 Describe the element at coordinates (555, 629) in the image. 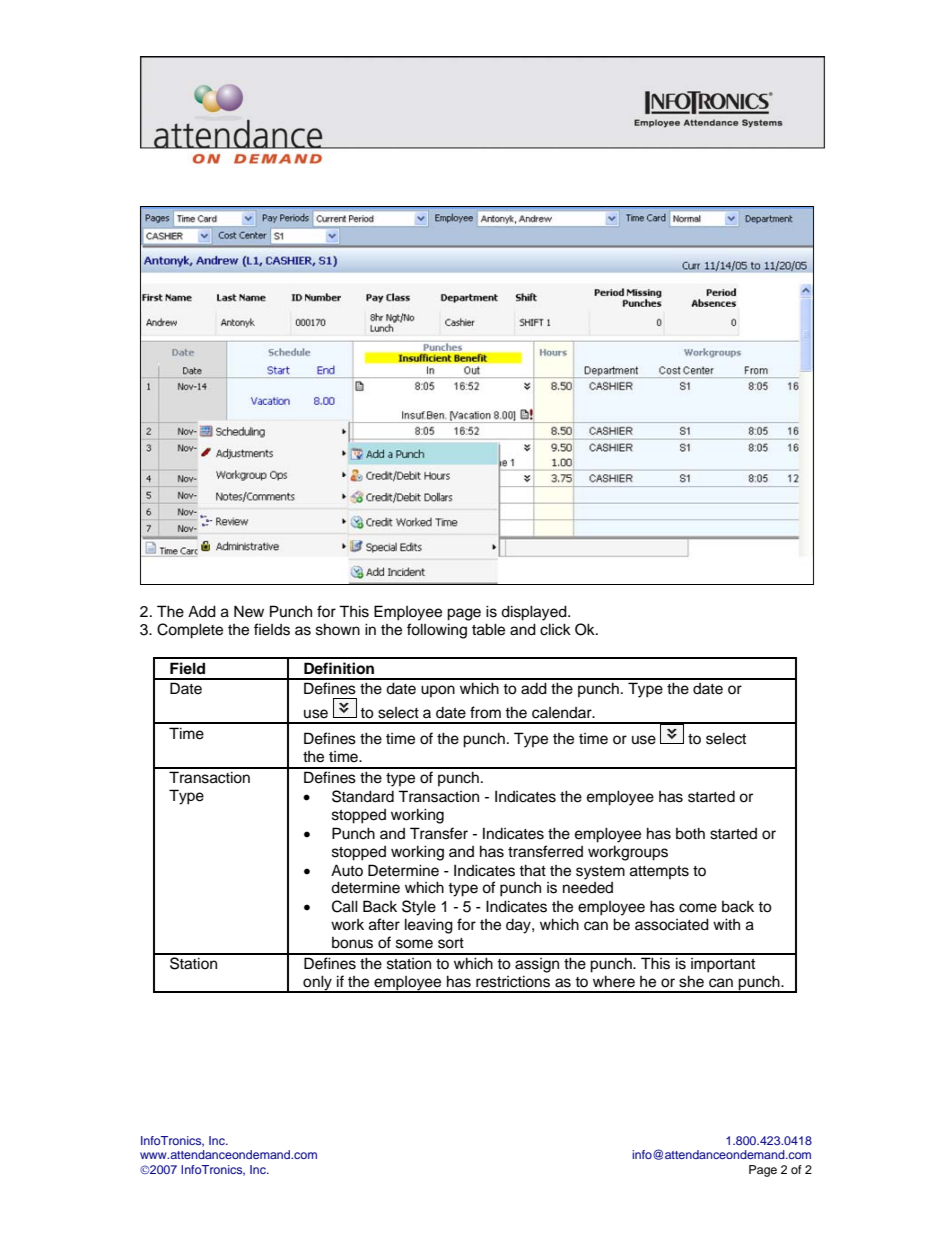

I see `click` at that location.
